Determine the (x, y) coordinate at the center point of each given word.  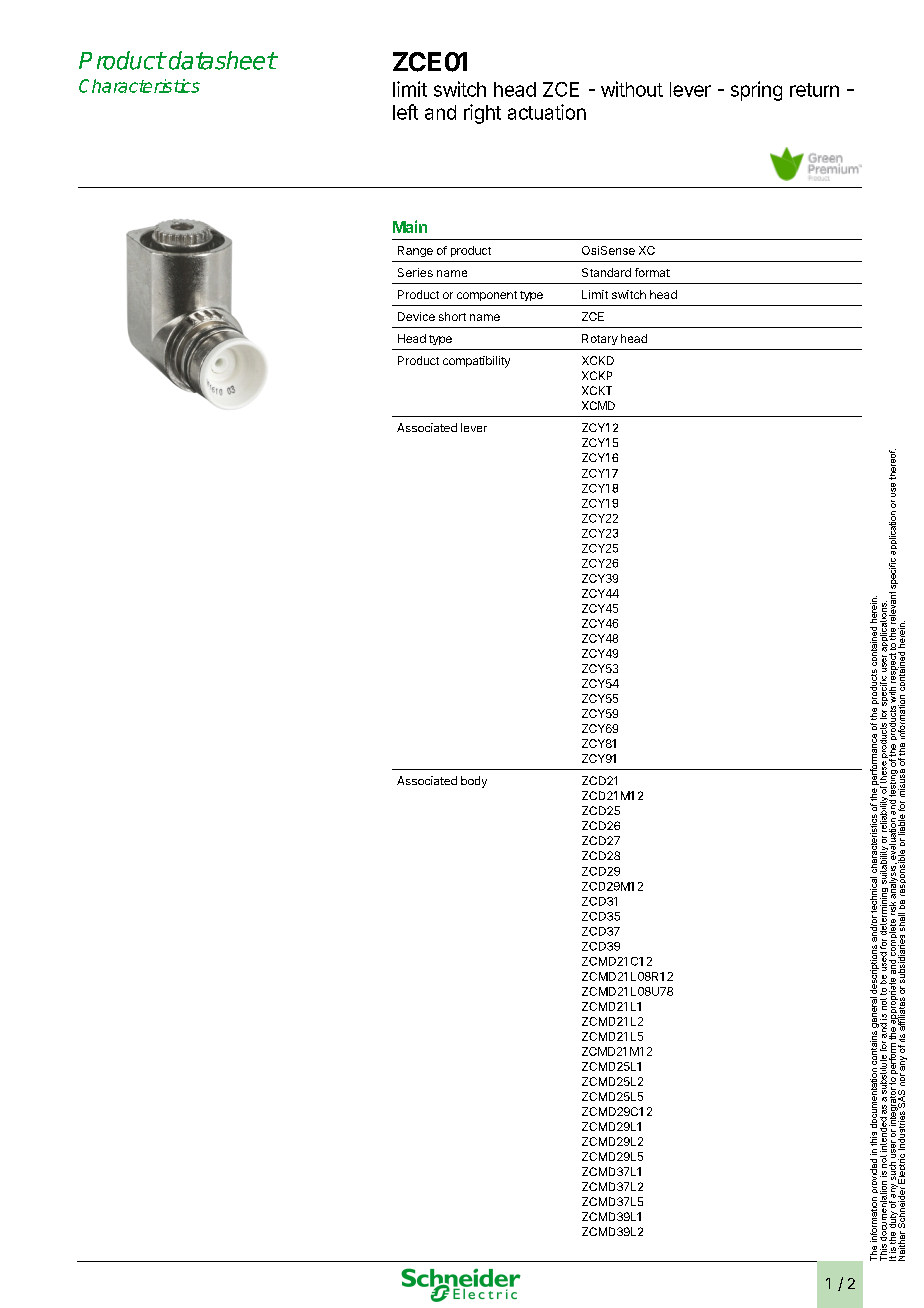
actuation (547, 112)
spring (756, 91)
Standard (606, 272)
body (474, 782)
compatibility (476, 362)
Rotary (600, 339)
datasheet (222, 60)
